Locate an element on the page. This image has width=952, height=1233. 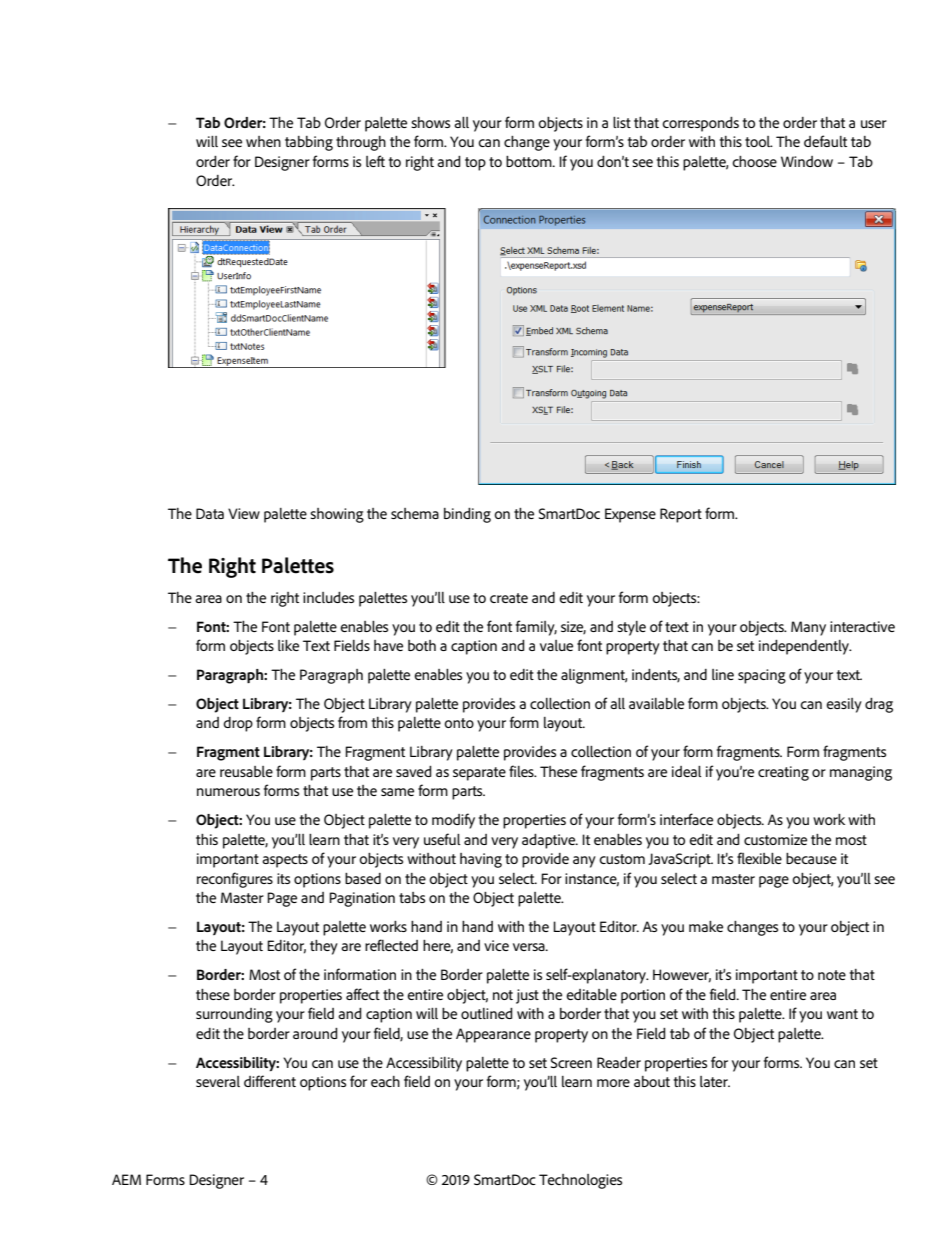
Technologies is located at coordinates (580, 1181).
